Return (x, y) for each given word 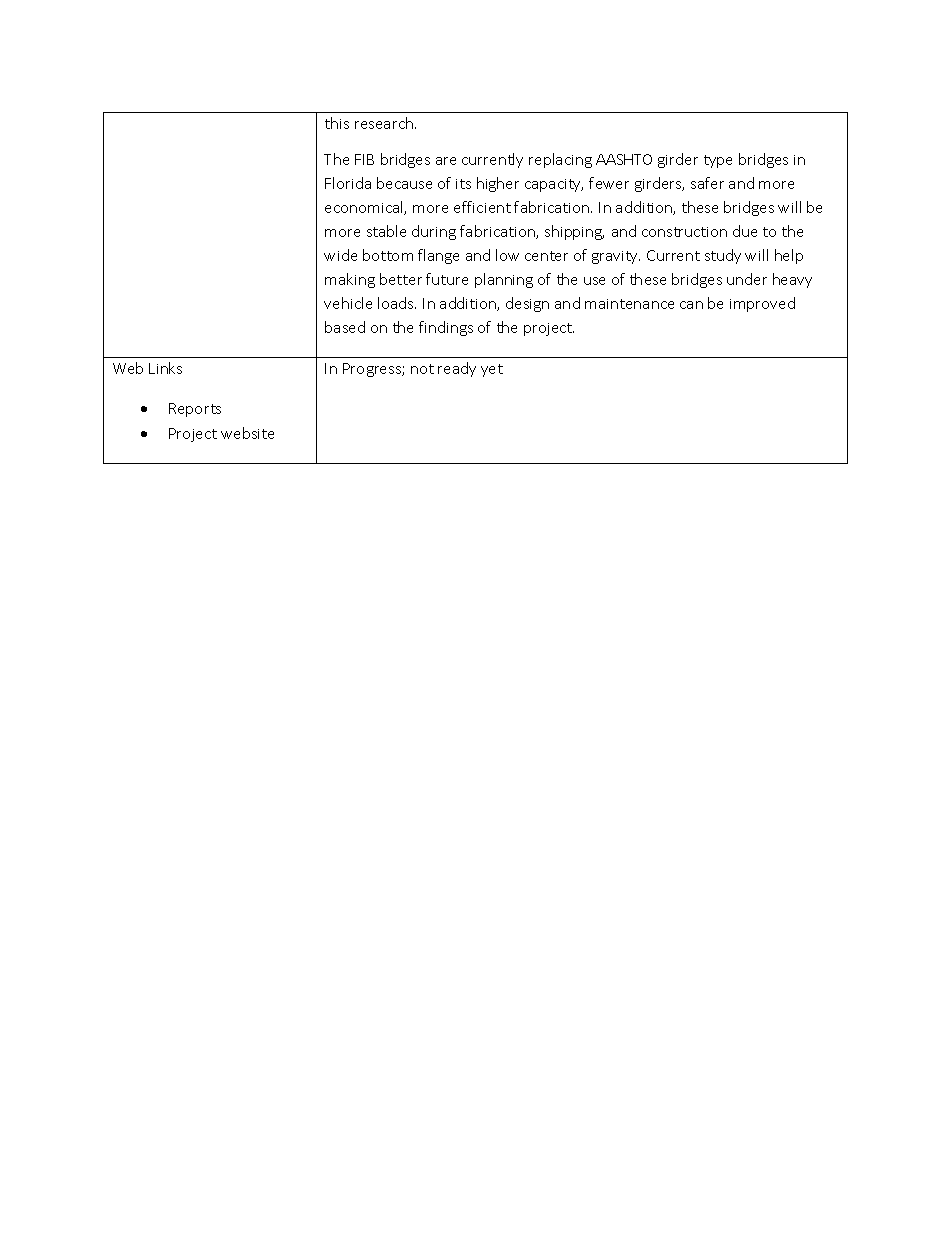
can (691, 305)
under (747, 279)
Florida (348, 183)
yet (492, 370)
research (385, 123)
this (337, 123)
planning (504, 280)
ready (457, 369)
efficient (482, 207)
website (247, 433)
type (718, 161)
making (350, 280)
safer (707, 183)
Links (165, 368)
